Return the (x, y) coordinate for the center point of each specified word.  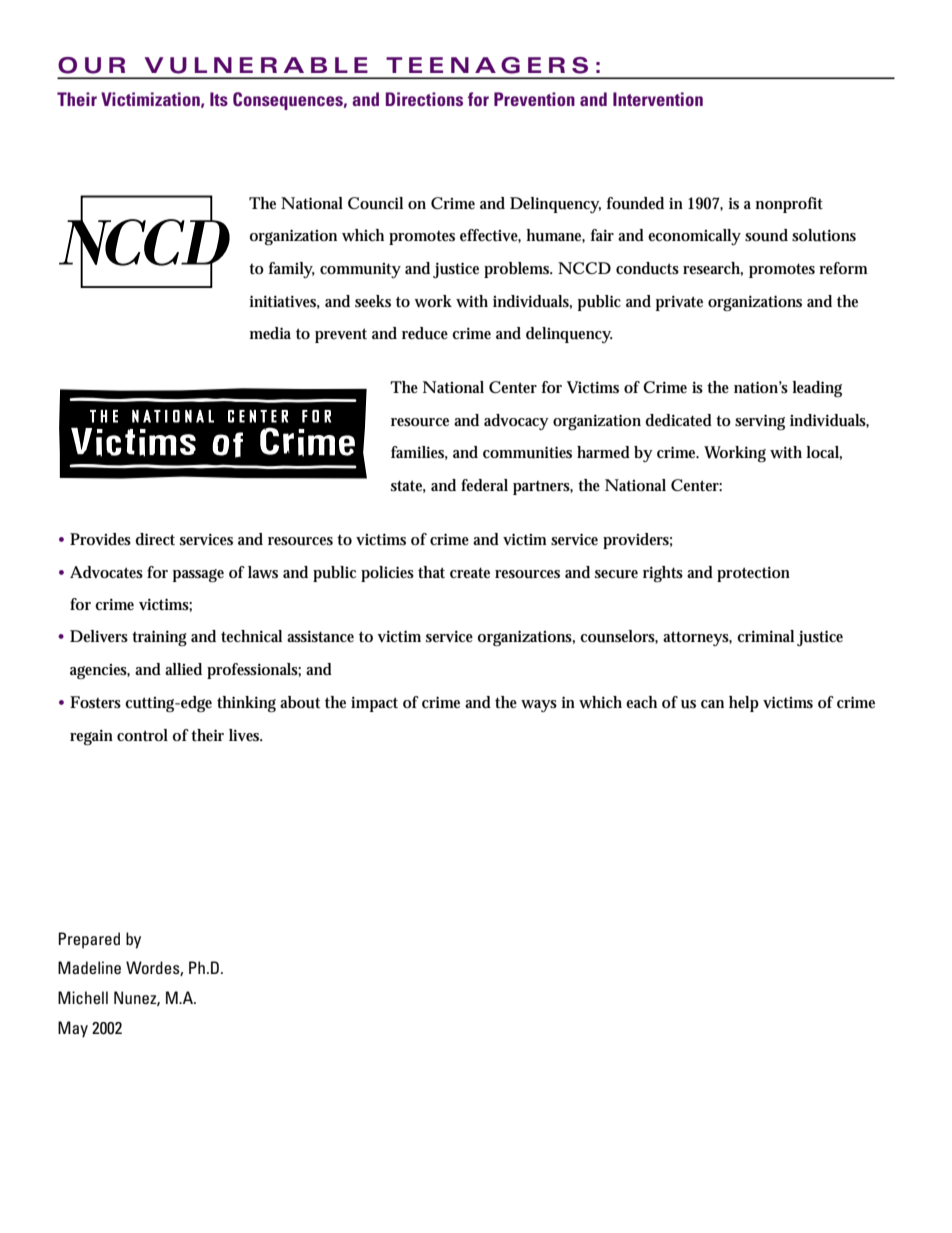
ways (539, 706)
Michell (83, 997)
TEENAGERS (487, 65)
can (712, 704)
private (679, 303)
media (270, 333)
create (470, 573)
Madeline (89, 967)
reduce (425, 333)
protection (753, 574)
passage (198, 576)
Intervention (658, 99)
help (744, 704)
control (142, 735)
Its (219, 99)
